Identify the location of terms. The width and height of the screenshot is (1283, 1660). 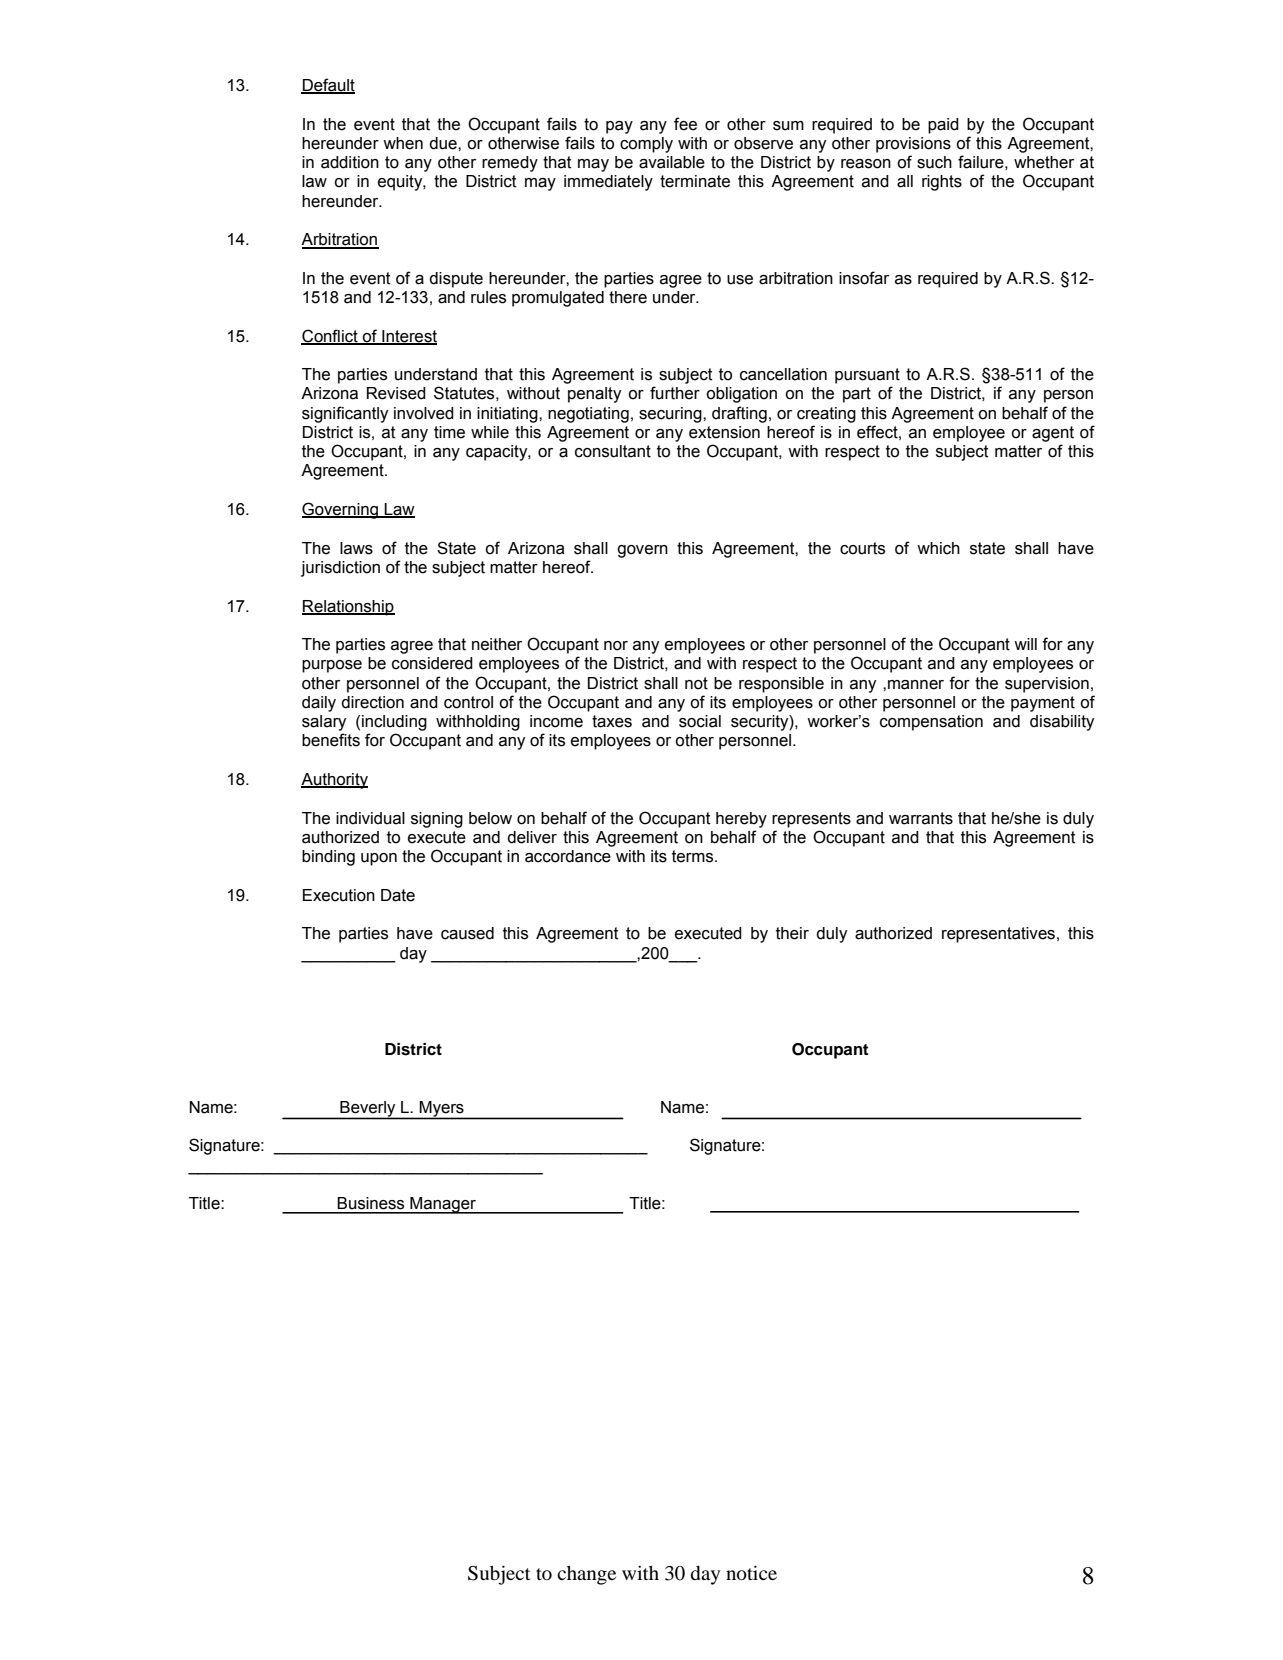
(694, 856).
